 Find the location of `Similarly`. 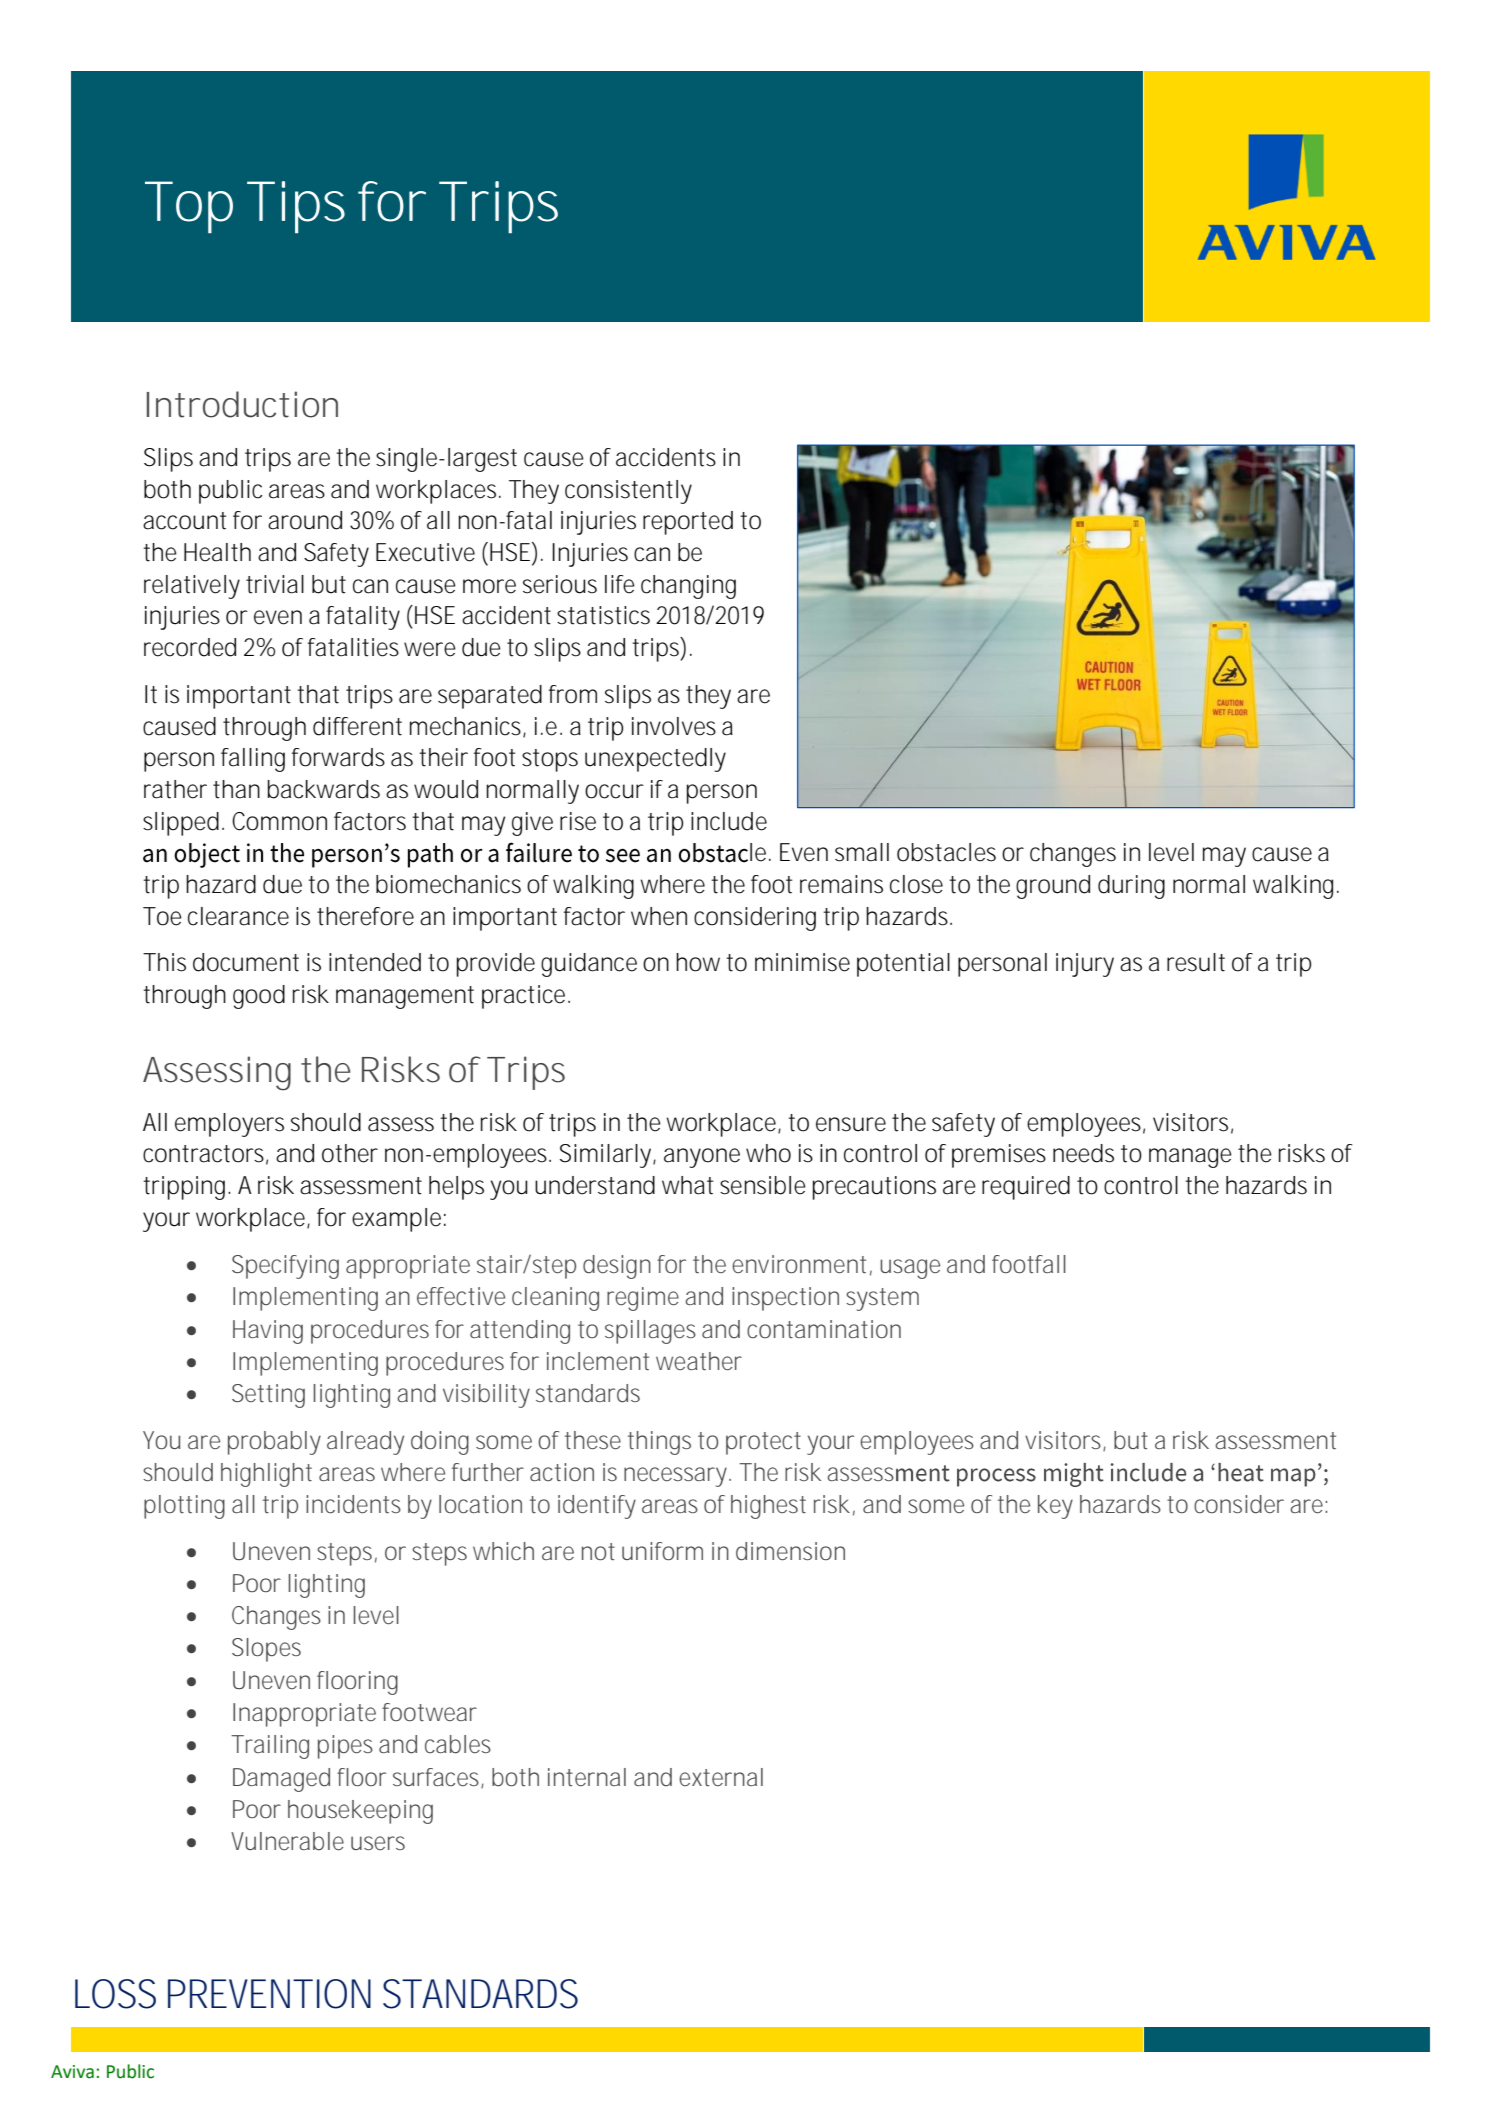

Similarly is located at coordinates (607, 1156).
